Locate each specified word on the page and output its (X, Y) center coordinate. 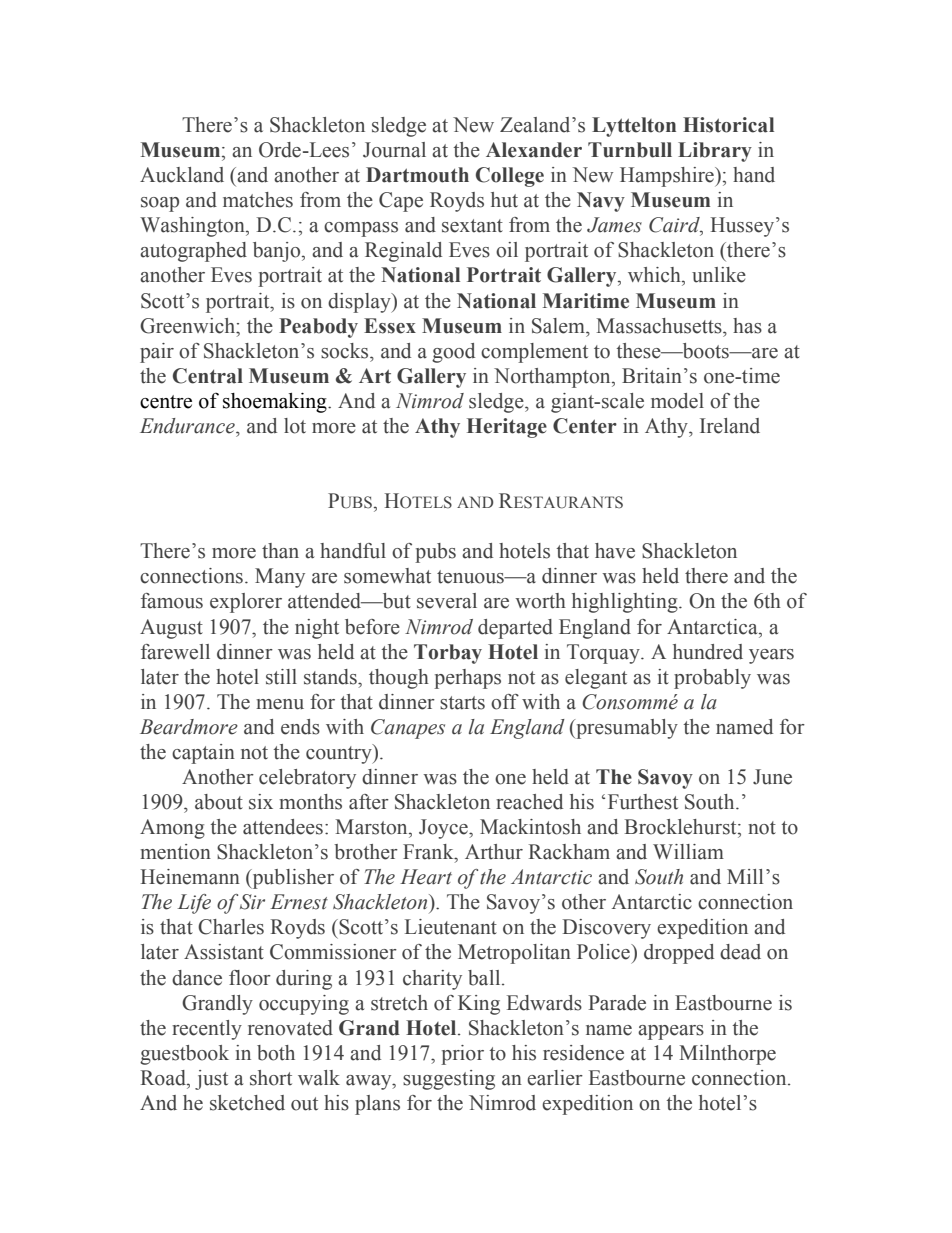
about (219, 802)
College (510, 177)
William (688, 852)
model (677, 401)
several (447, 601)
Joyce (444, 829)
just (211, 1080)
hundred (708, 652)
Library (715, 152)
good (453, 353)
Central (208, 376)
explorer (246, 603)
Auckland (182, 175)
